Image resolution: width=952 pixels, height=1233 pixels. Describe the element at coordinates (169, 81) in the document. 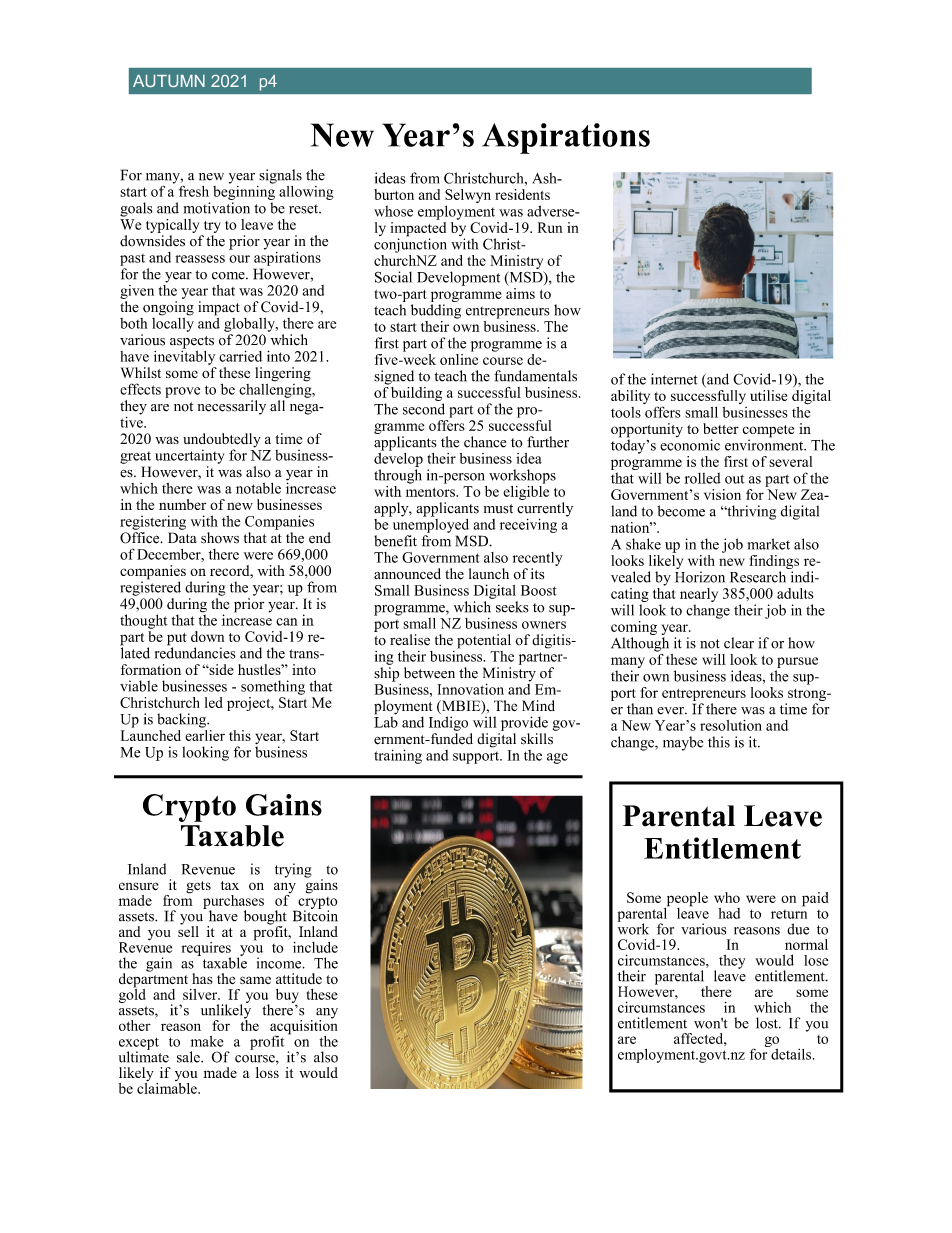

I see `AUTUMN` at that location.
